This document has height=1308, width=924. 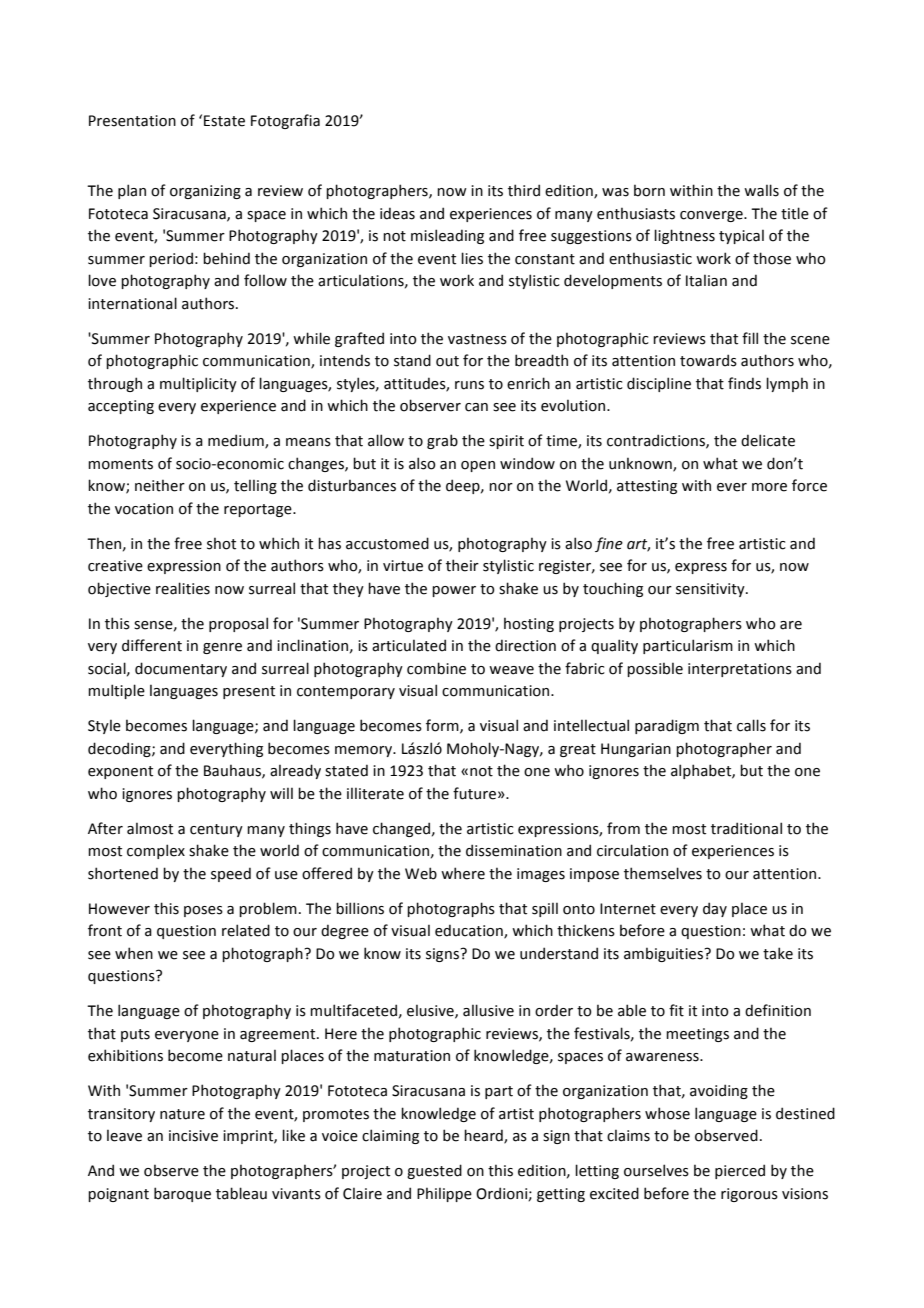 What do you see at coordinates (740, 1171) in the document?
I see `pierced` at bounding box center [740, 1171].
